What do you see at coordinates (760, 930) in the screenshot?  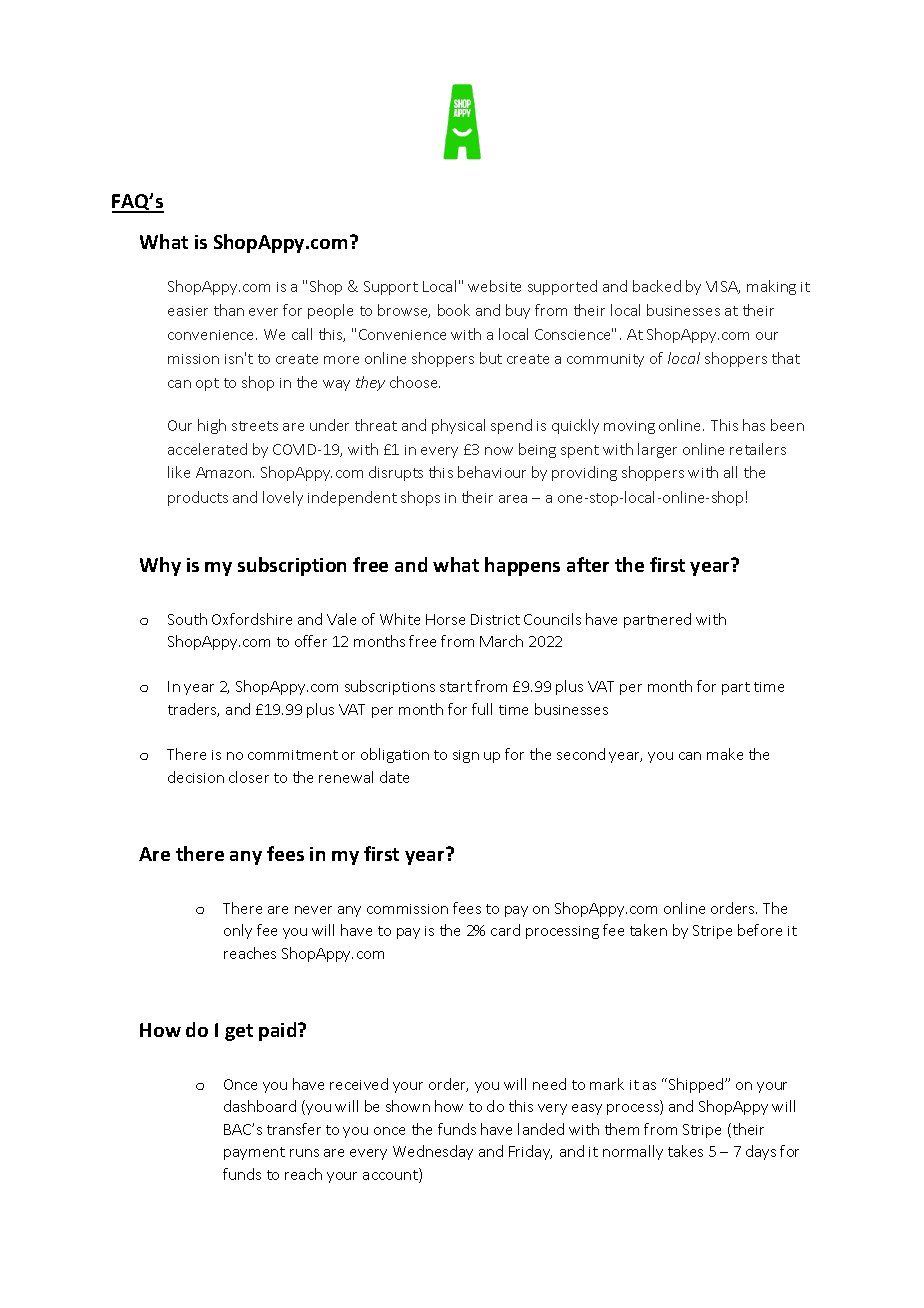 I see `before` at bounding box center [760, 930].
